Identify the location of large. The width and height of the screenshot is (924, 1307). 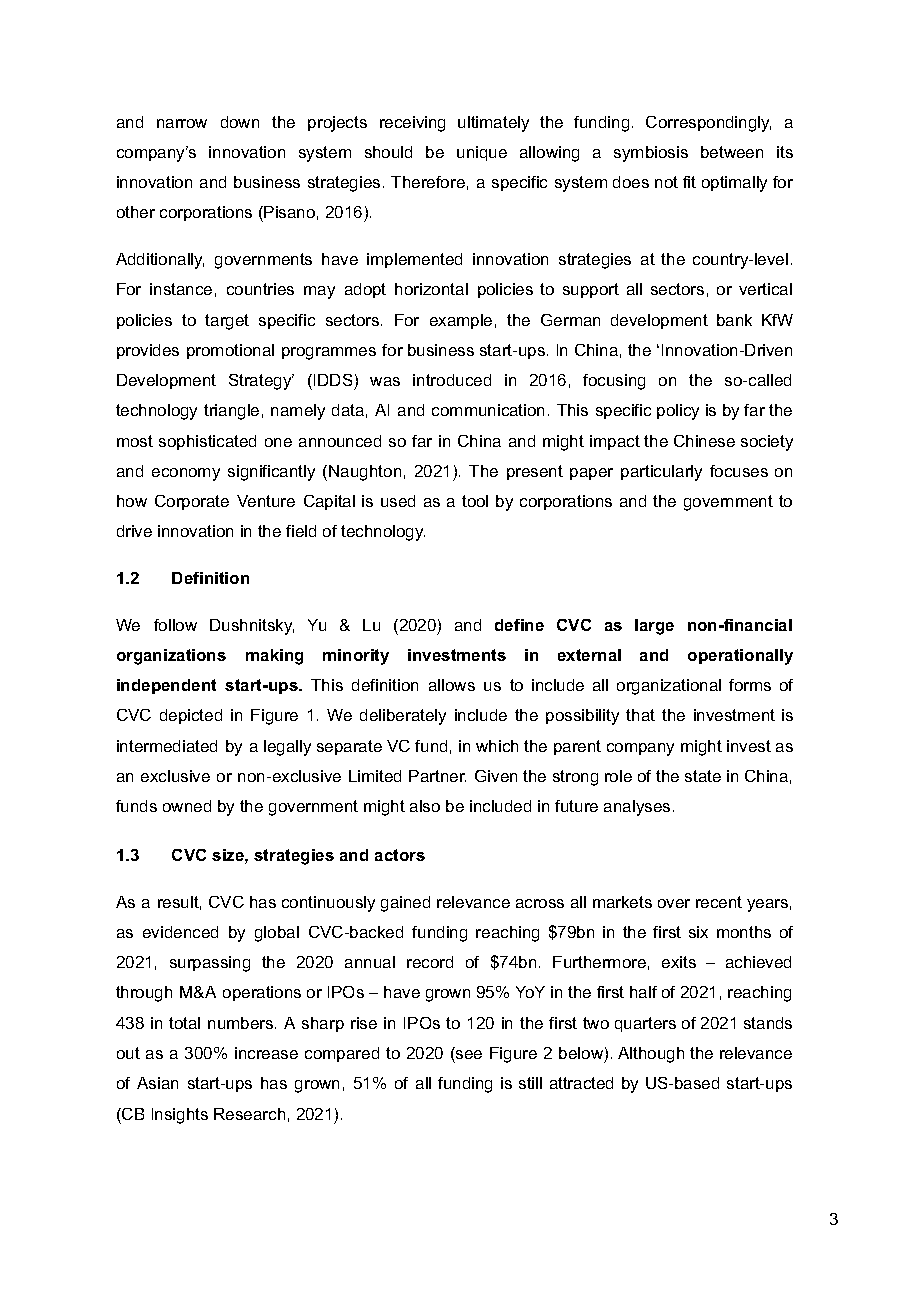
(654, 627).
